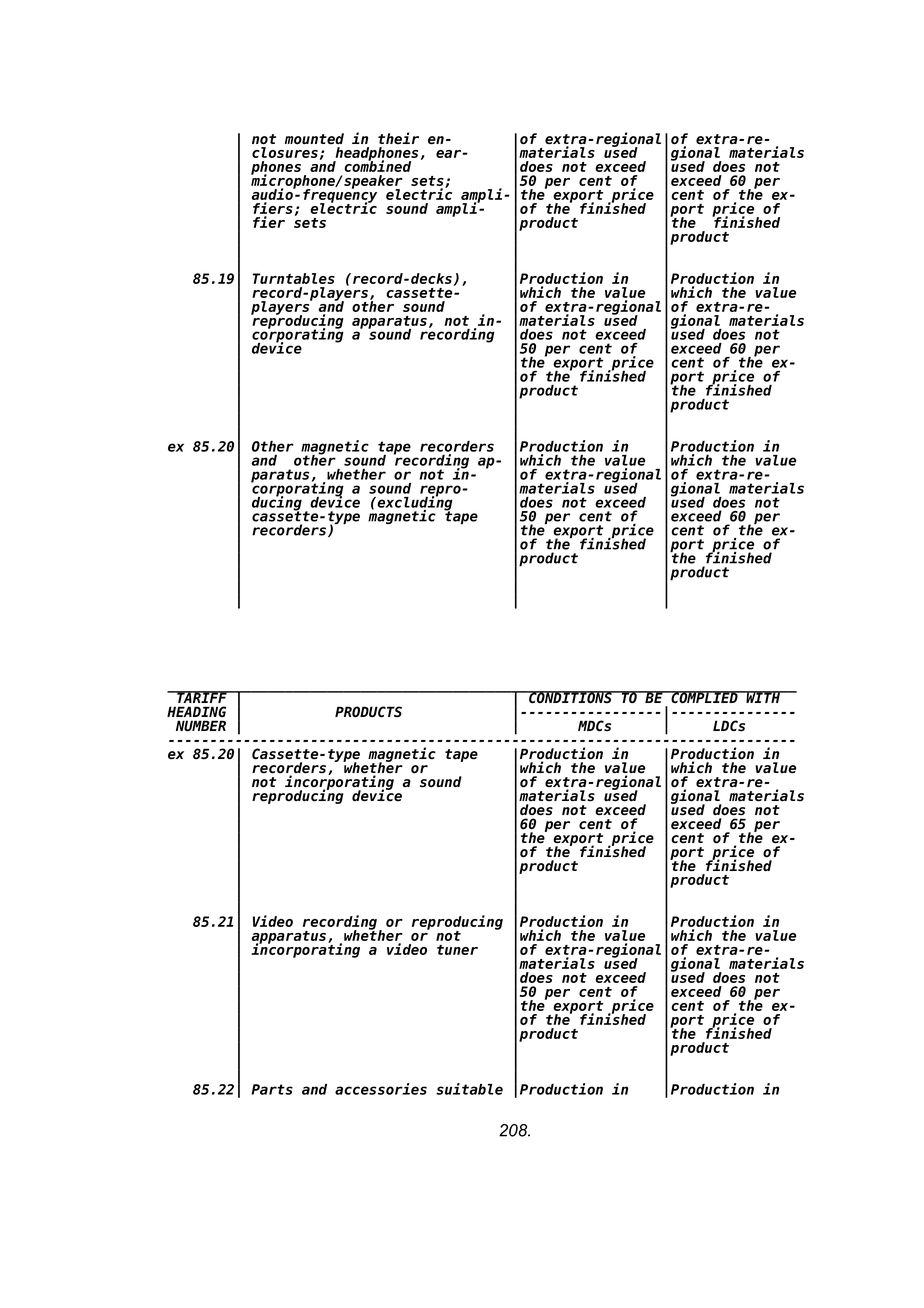 This screenshot has height=1308, width=924. What do you see at coordinates (377, 166) in the screenshot?
I see `combined` at bounding box center [377, 166].
